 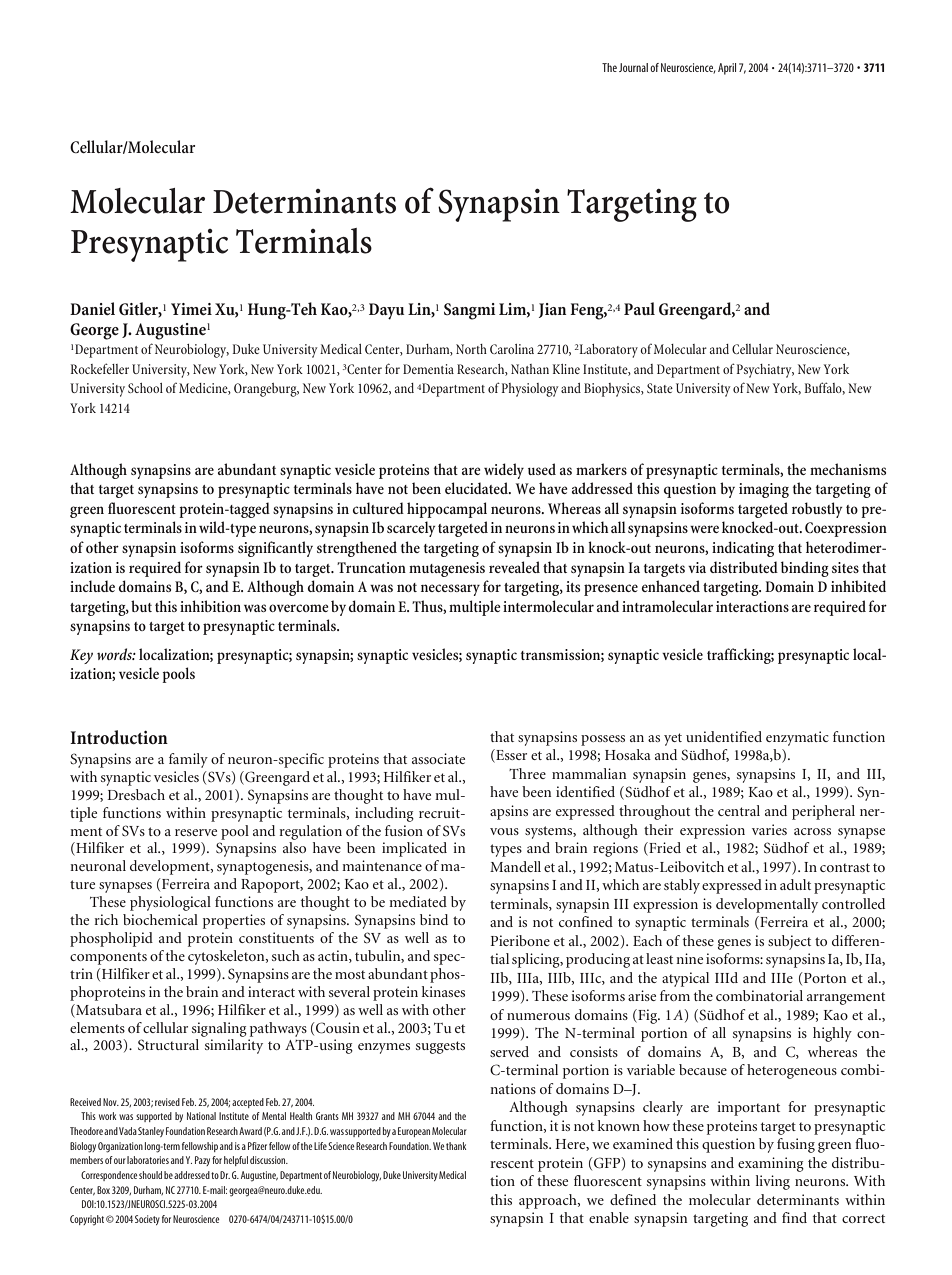 What do you see at coordinates (727, 69) in the screenshot?
I see `April` at bounding box center [727, 69].
